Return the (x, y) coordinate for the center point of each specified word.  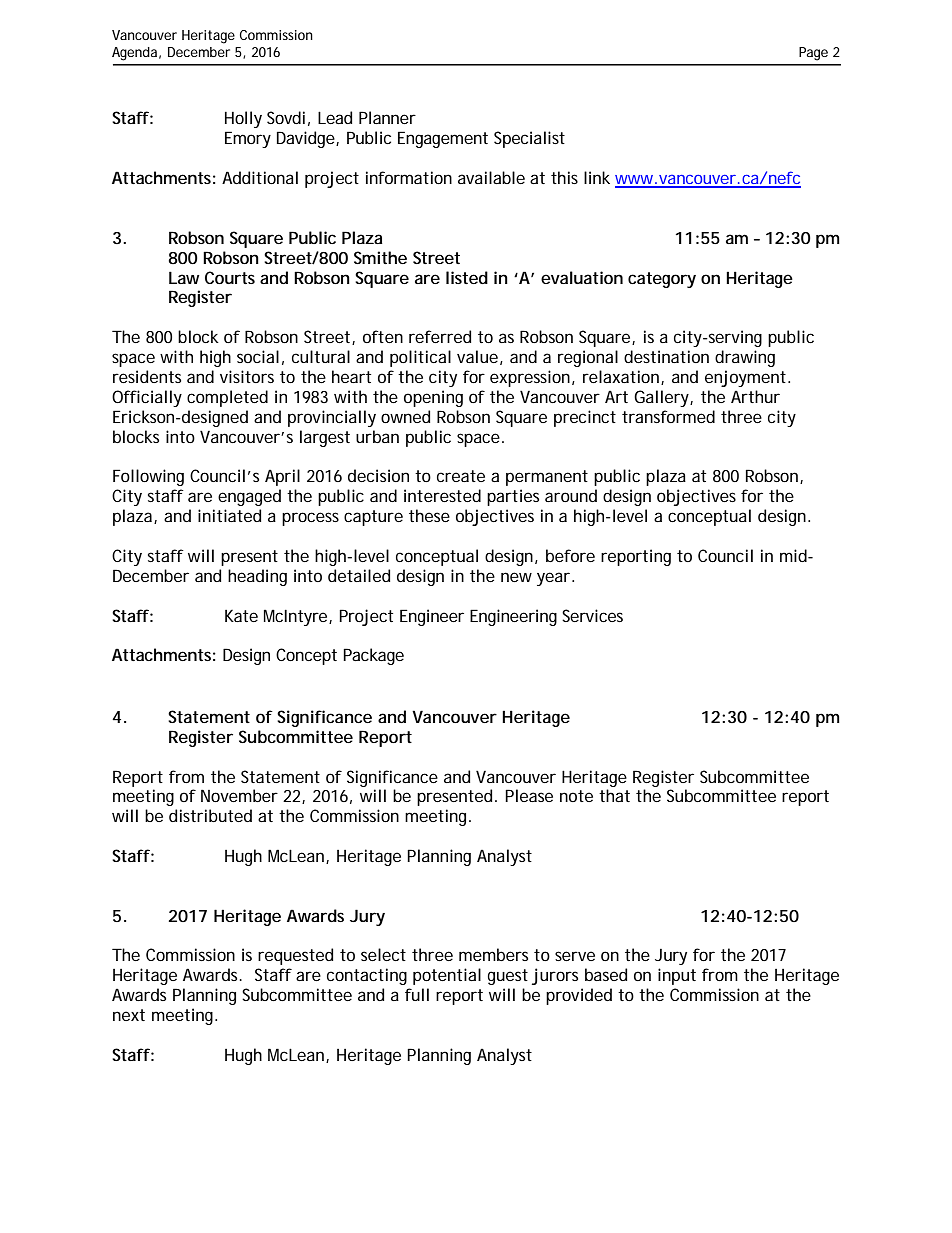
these (429, 515)
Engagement (443, 139)
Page (813, 54)
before (570, 555)
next (129, 1015)
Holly (243, 119)
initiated (229, 515)
